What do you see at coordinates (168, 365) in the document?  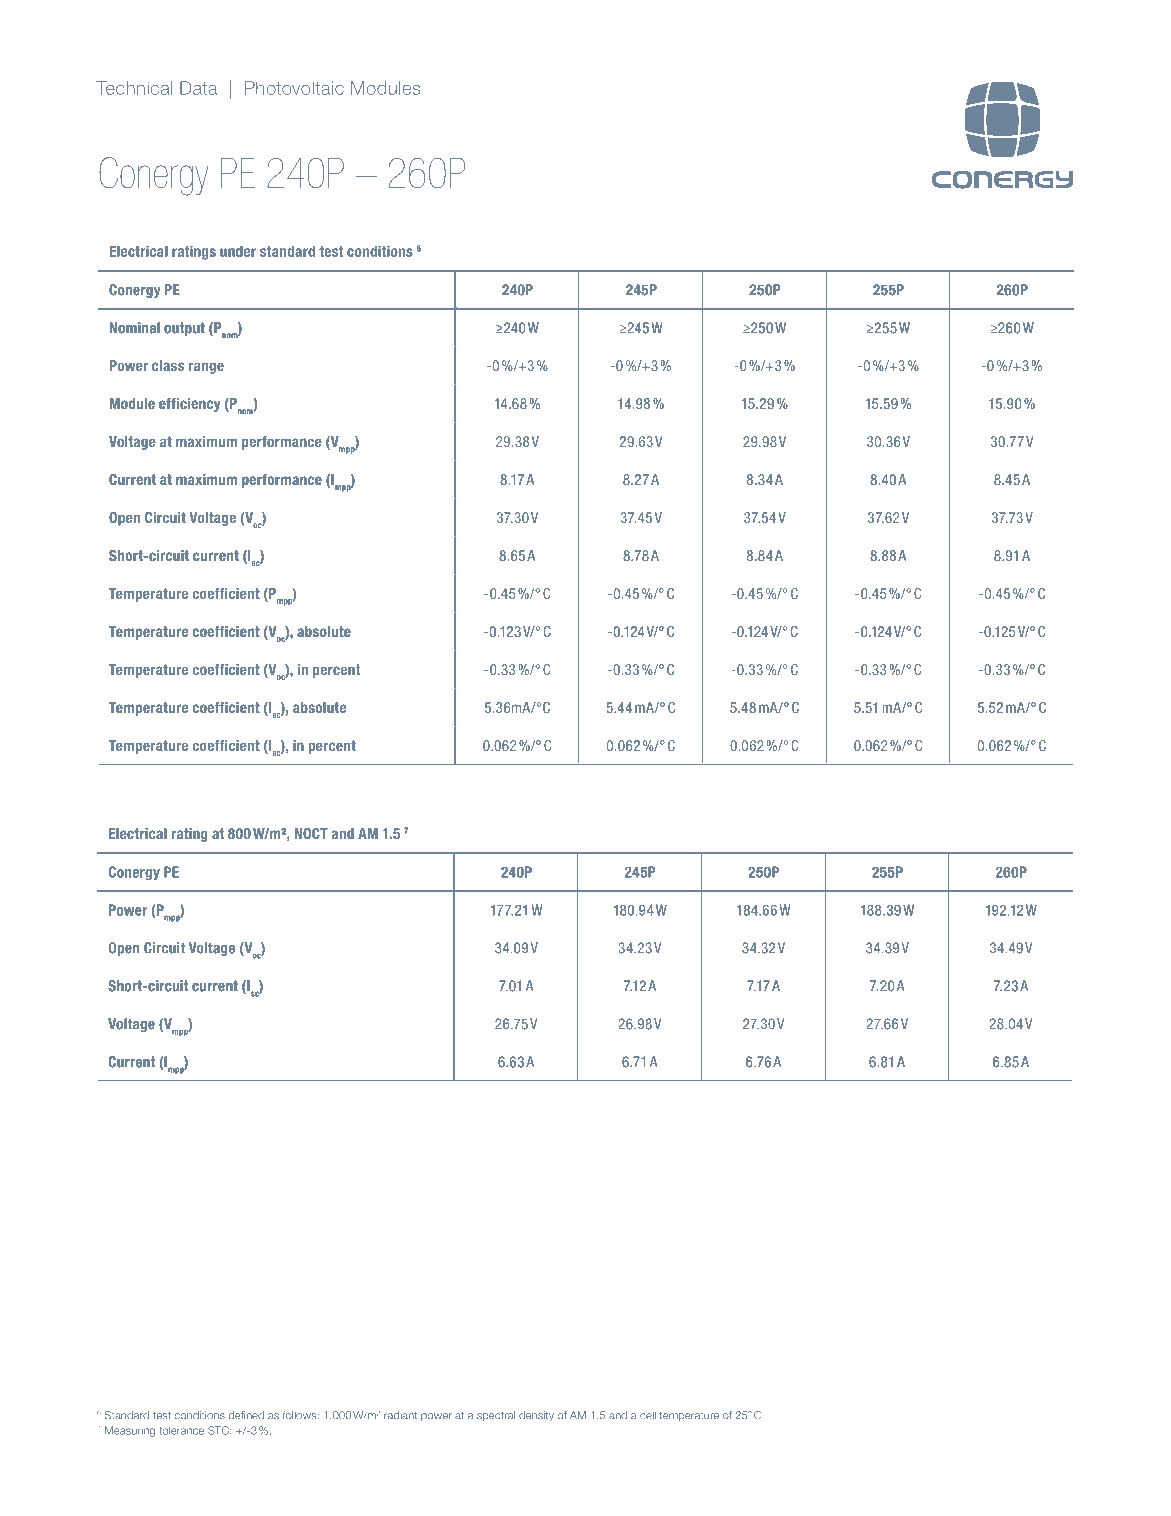 I see `class` at bounding box center [168, 365].
